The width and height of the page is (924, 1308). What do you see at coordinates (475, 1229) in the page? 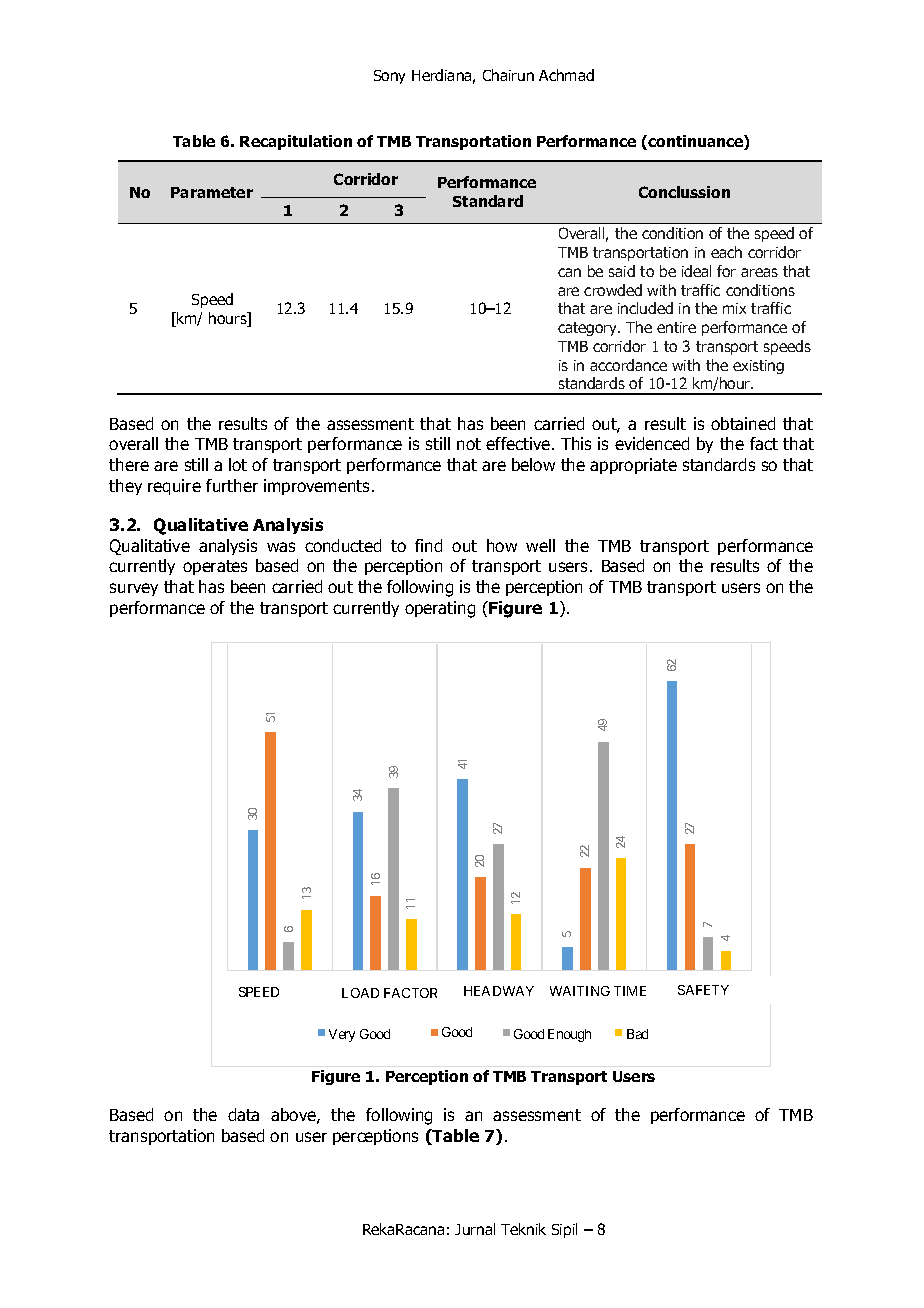
I see `Jurnal` at bounding box center [475, 1229].
